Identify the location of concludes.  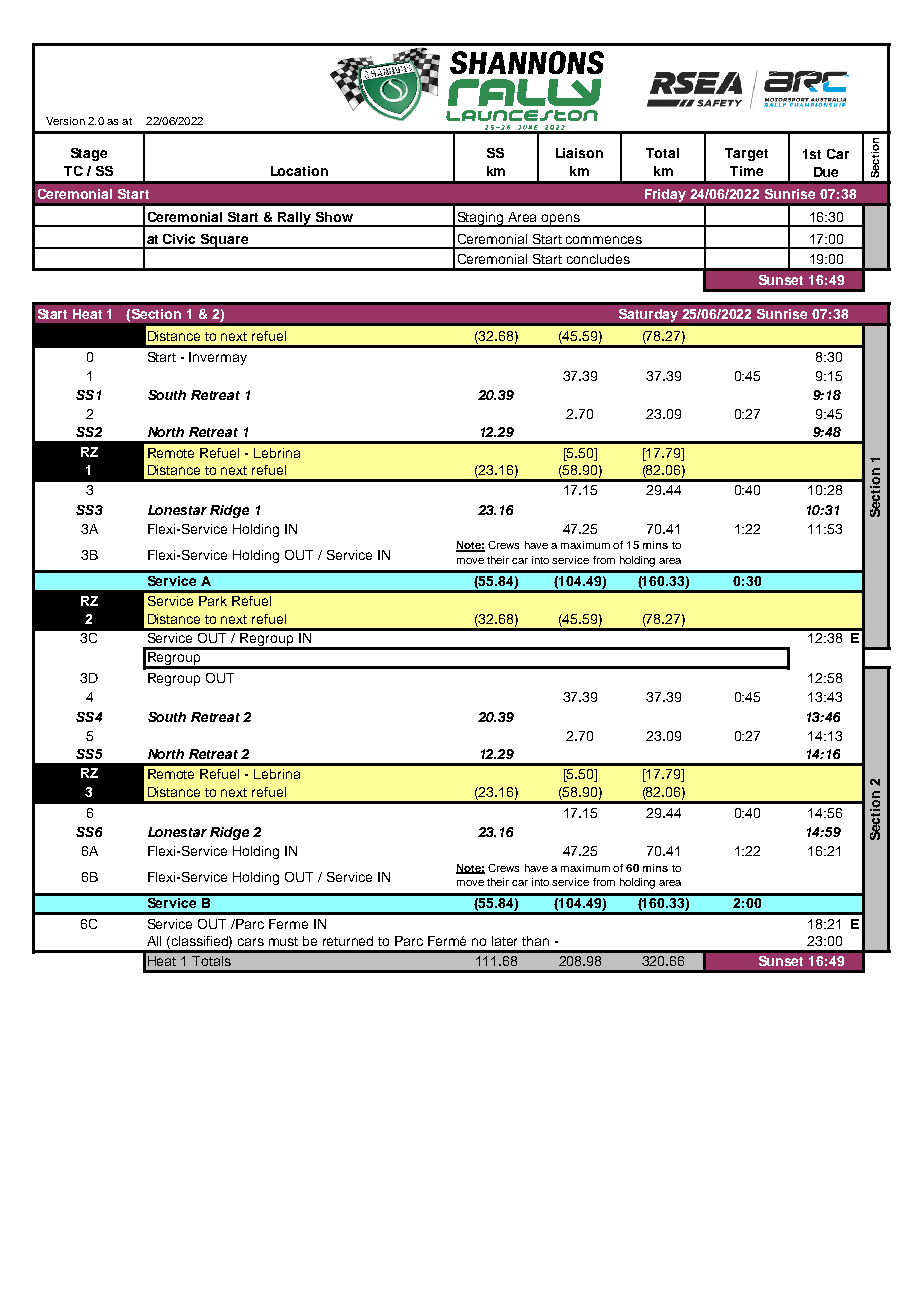
(598, 259).
